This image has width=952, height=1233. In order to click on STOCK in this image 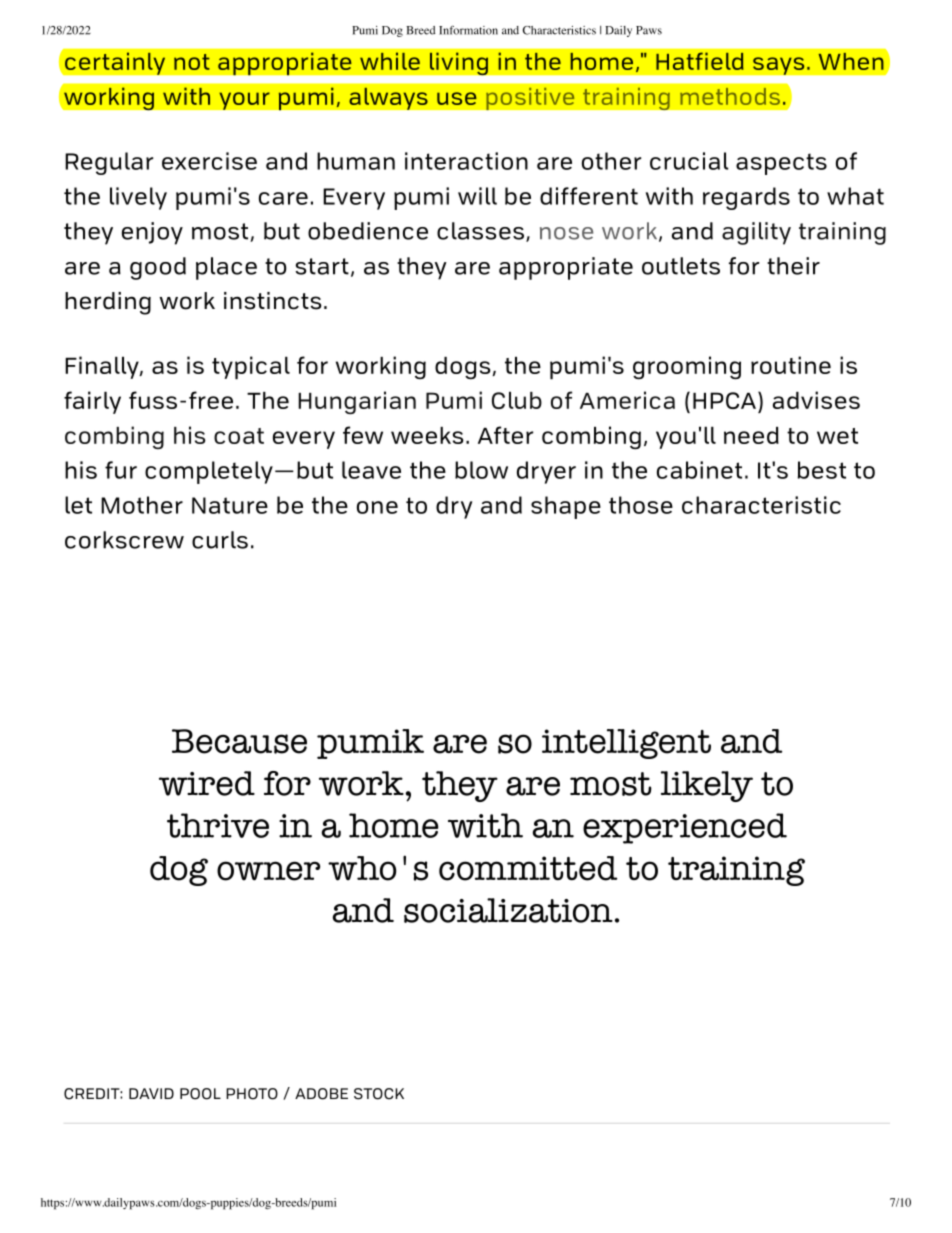, I will do `click(379, 1094)`.
